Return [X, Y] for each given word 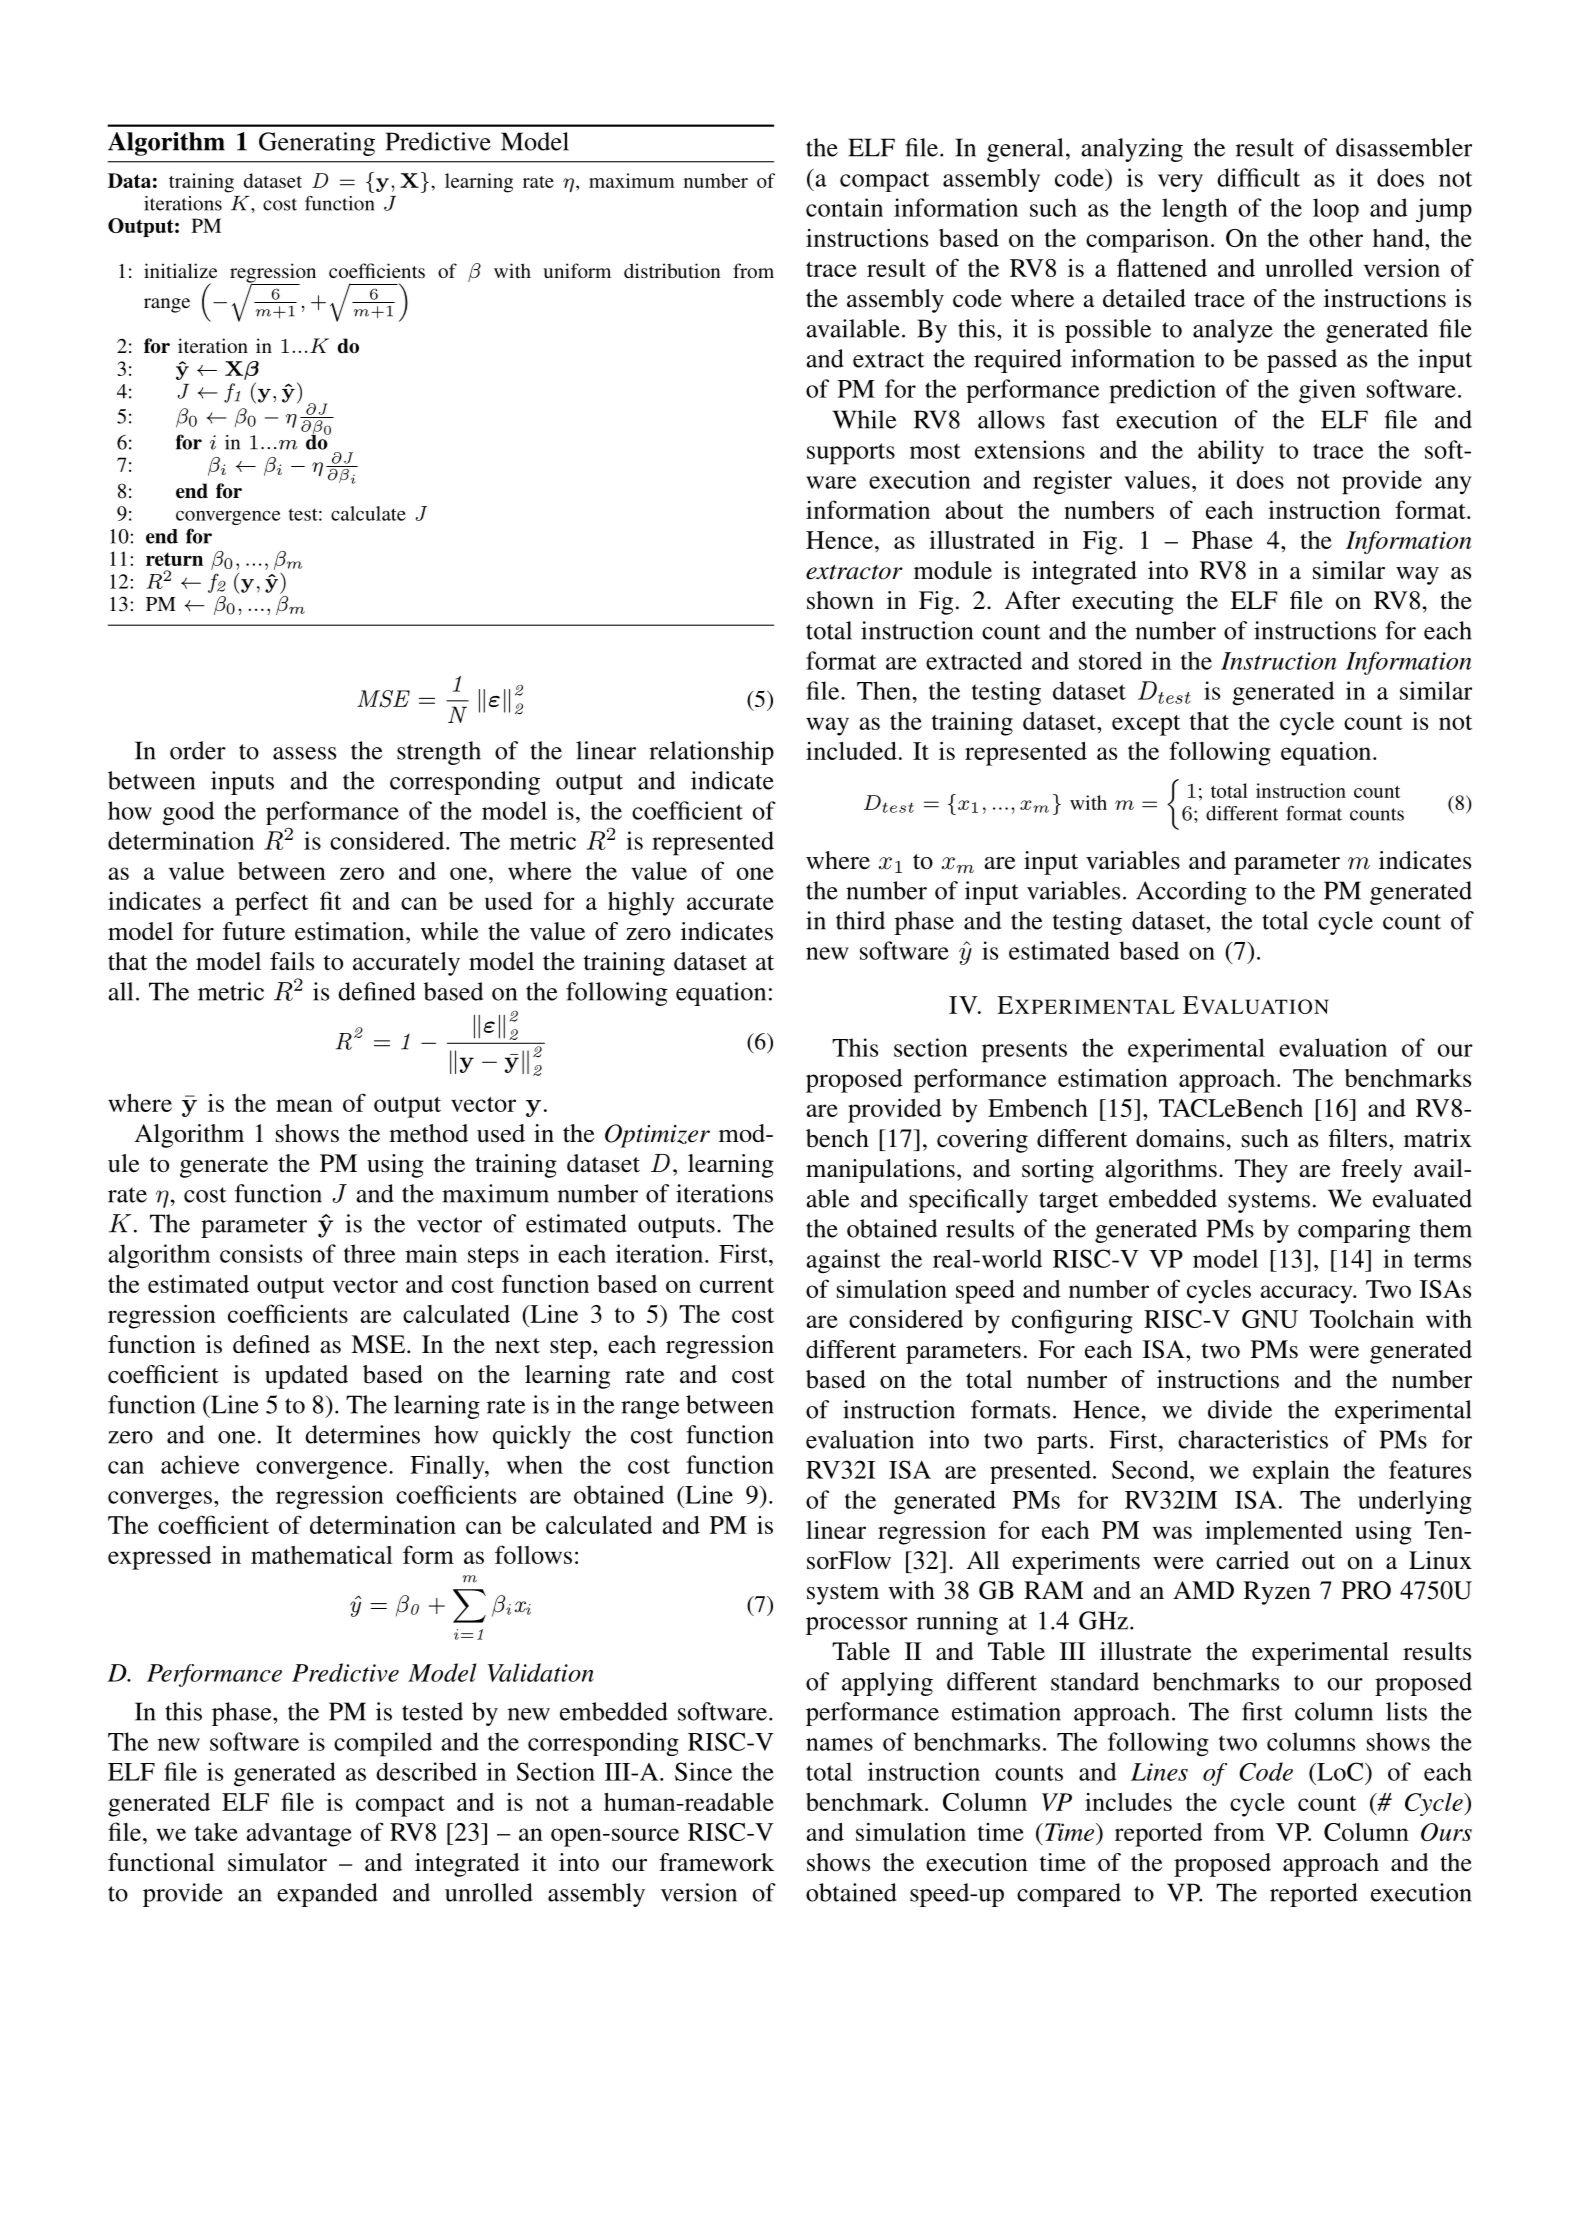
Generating [317, 144]
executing [1123, 603]
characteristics [1253, 1439]
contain [844, 207]
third [860, 920]
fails [292, 961]
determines [362, 1434]
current [737, 1285]
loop [1336, 210]
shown [840, 600]
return [174, 559]
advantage [299, 1835]
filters [1358, 1138]
